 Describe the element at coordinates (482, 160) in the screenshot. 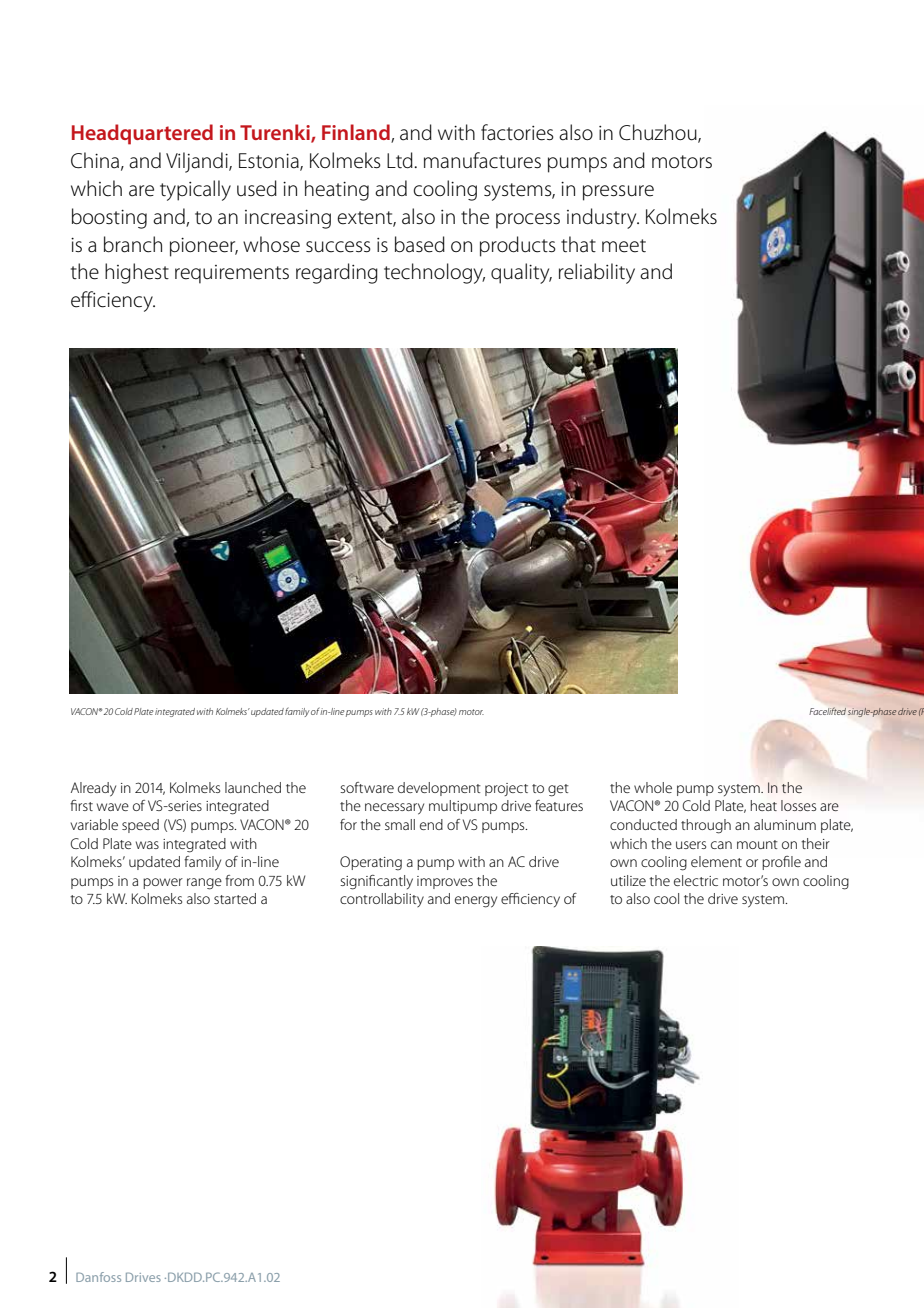

I see `manufactures` at that location.
